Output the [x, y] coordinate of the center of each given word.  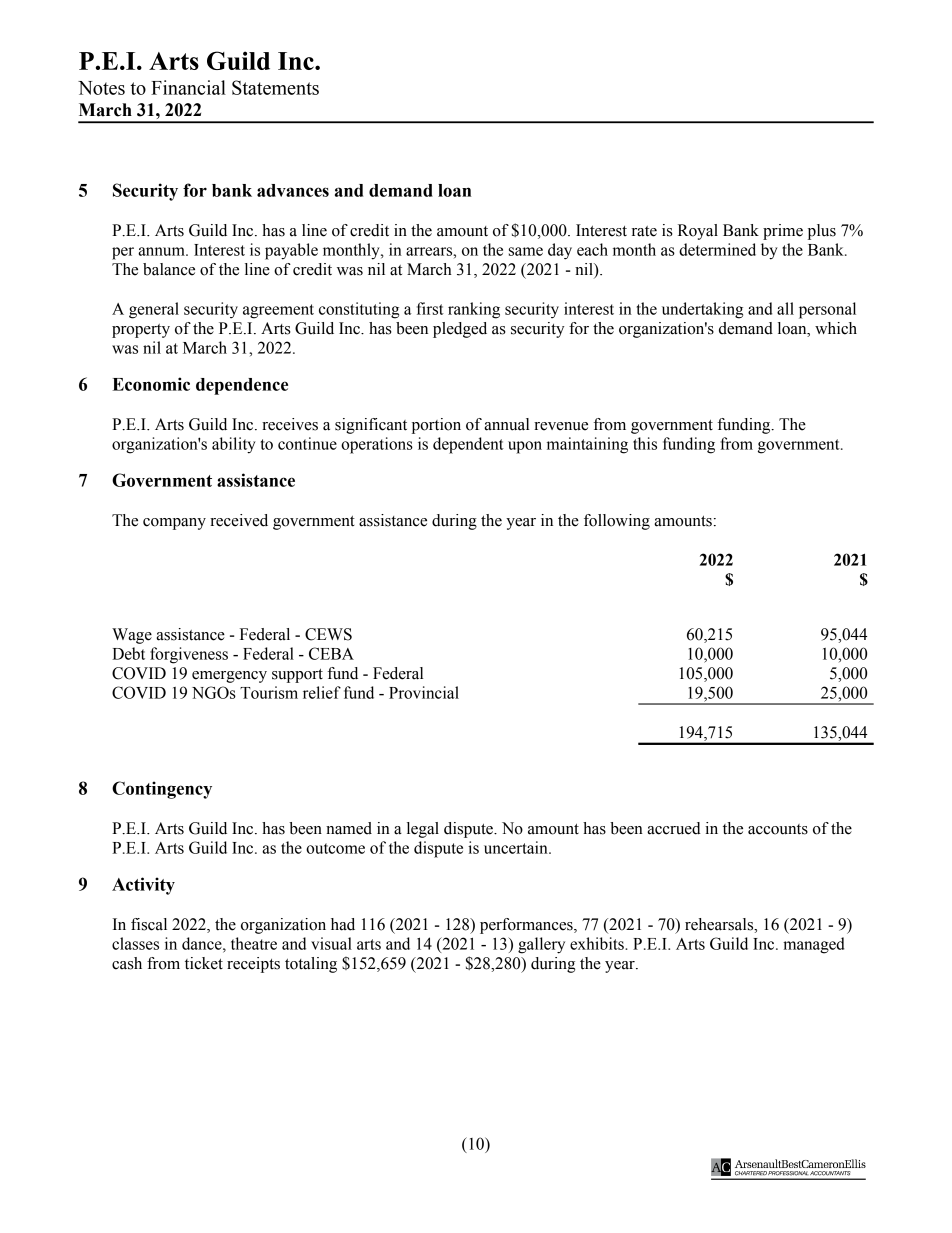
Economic [151, 384]
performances [527, 926]
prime [783, 232]
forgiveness [189, 655]
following [617, 522]
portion [436, 426]
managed [813, 945]
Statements [275, 87]
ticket [204, 963]
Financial [188, 87]
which [836, 328]
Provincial [424, 692]
